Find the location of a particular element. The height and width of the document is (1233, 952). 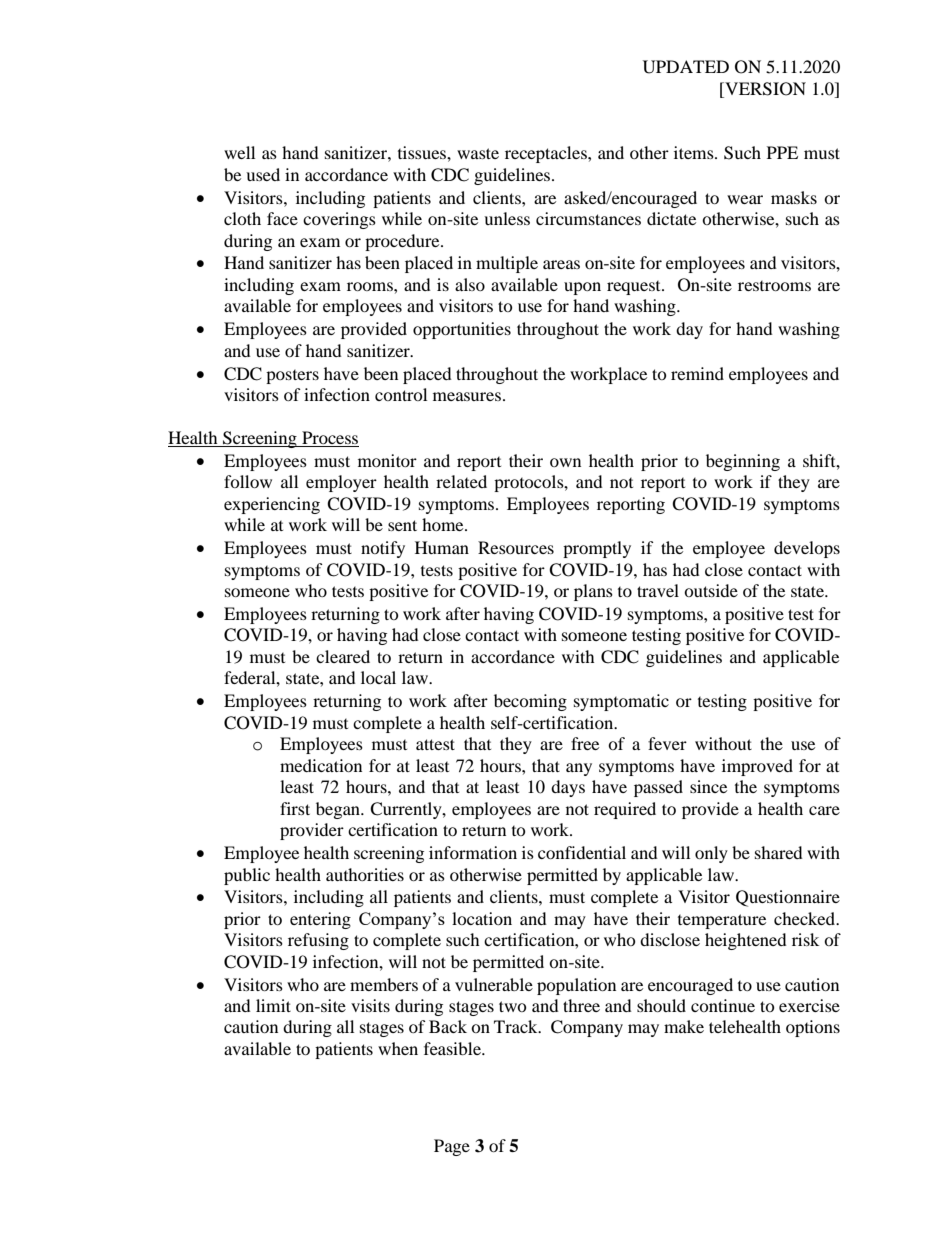

confidential is located at coordinates (582, 852).
